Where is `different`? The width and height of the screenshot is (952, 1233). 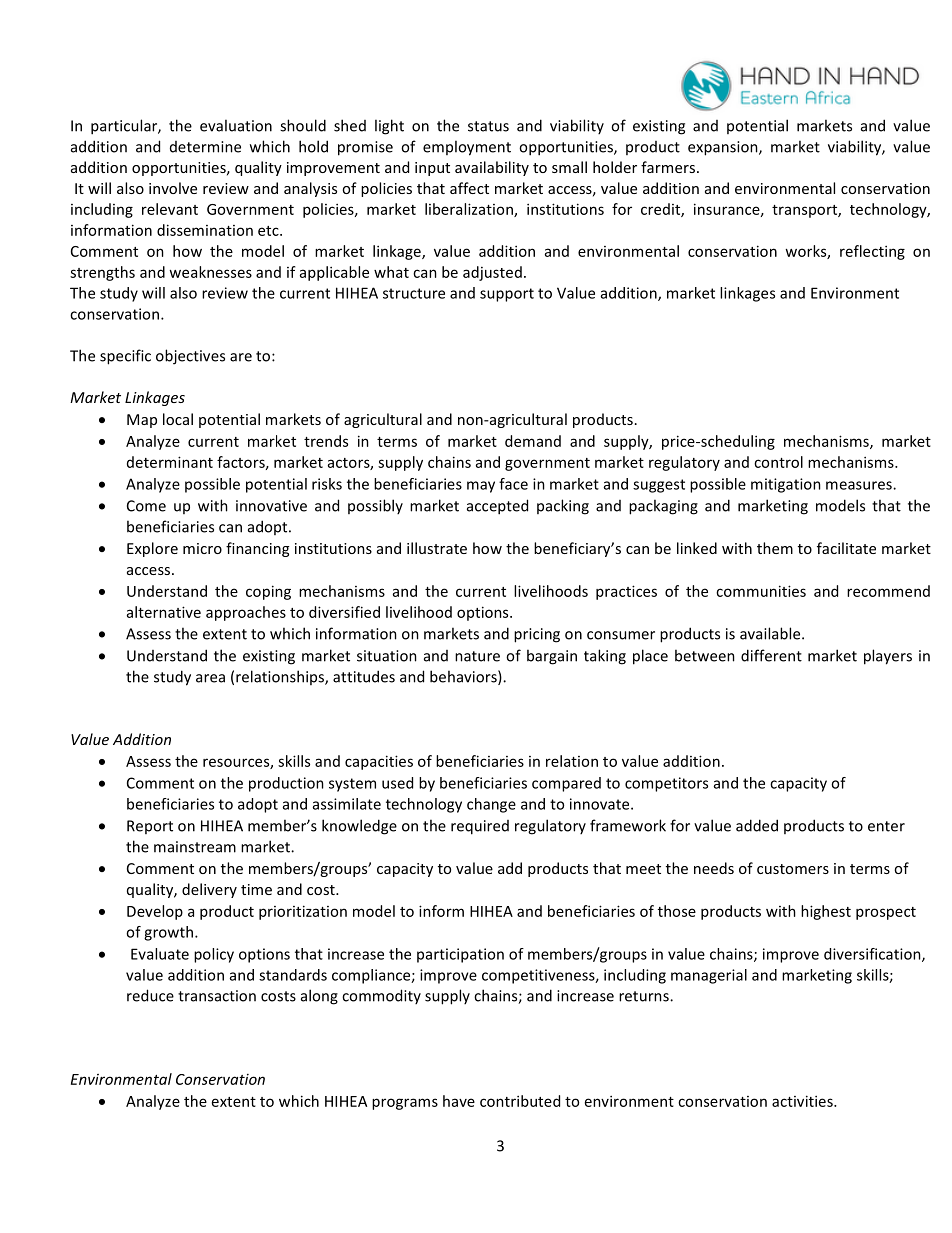
different is located at coordinates (771, 655).
